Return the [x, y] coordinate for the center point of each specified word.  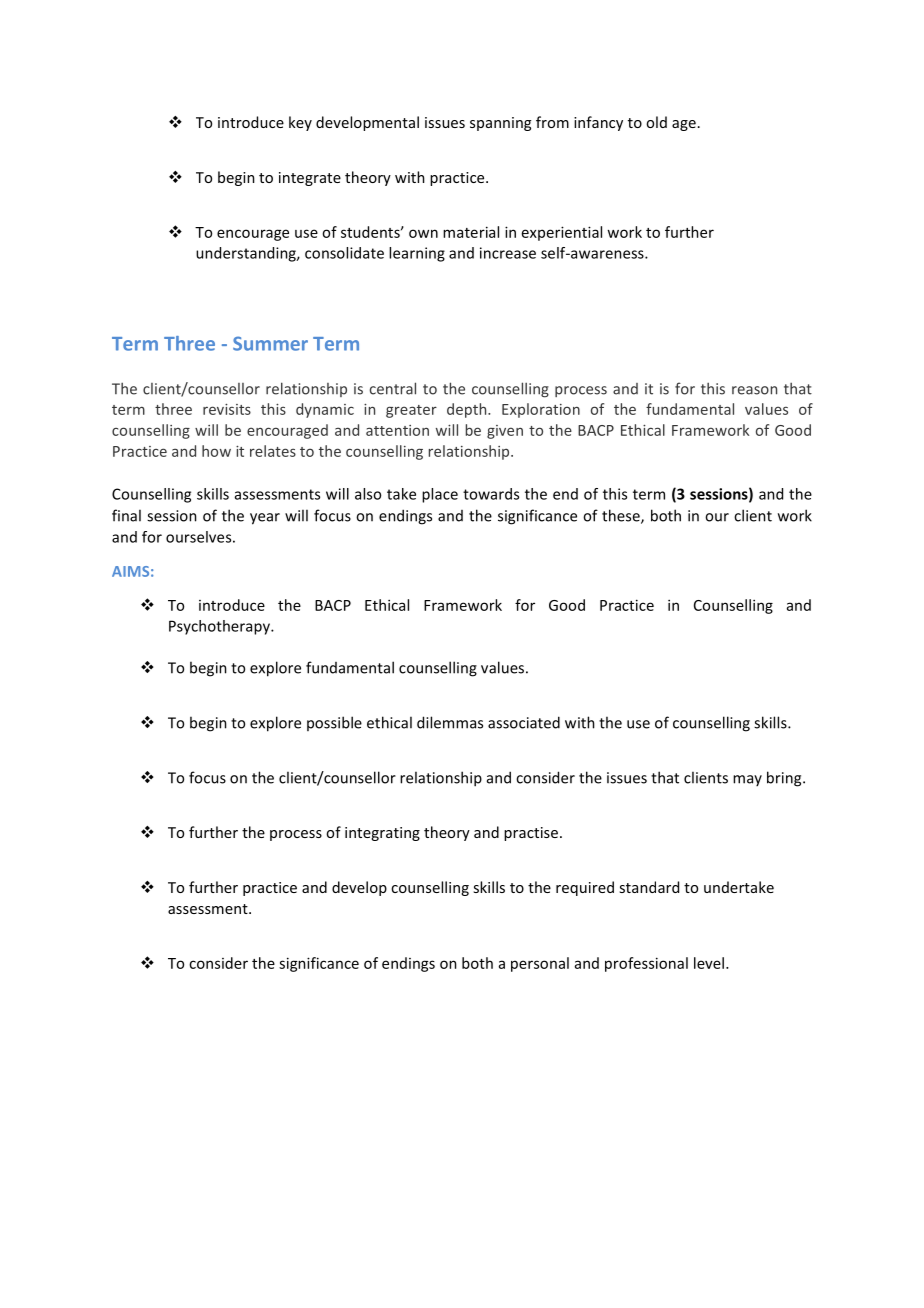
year [265, 519]
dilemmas [450, 722]
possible [334, 723]
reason [754, 390]
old [656, 122]
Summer [270, 343]
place [440, 495]
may [747, 780]
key [300, 123]
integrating [382, 834]
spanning [500, 124]
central [393, 388]
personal [540, 964]
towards [491, 494]
